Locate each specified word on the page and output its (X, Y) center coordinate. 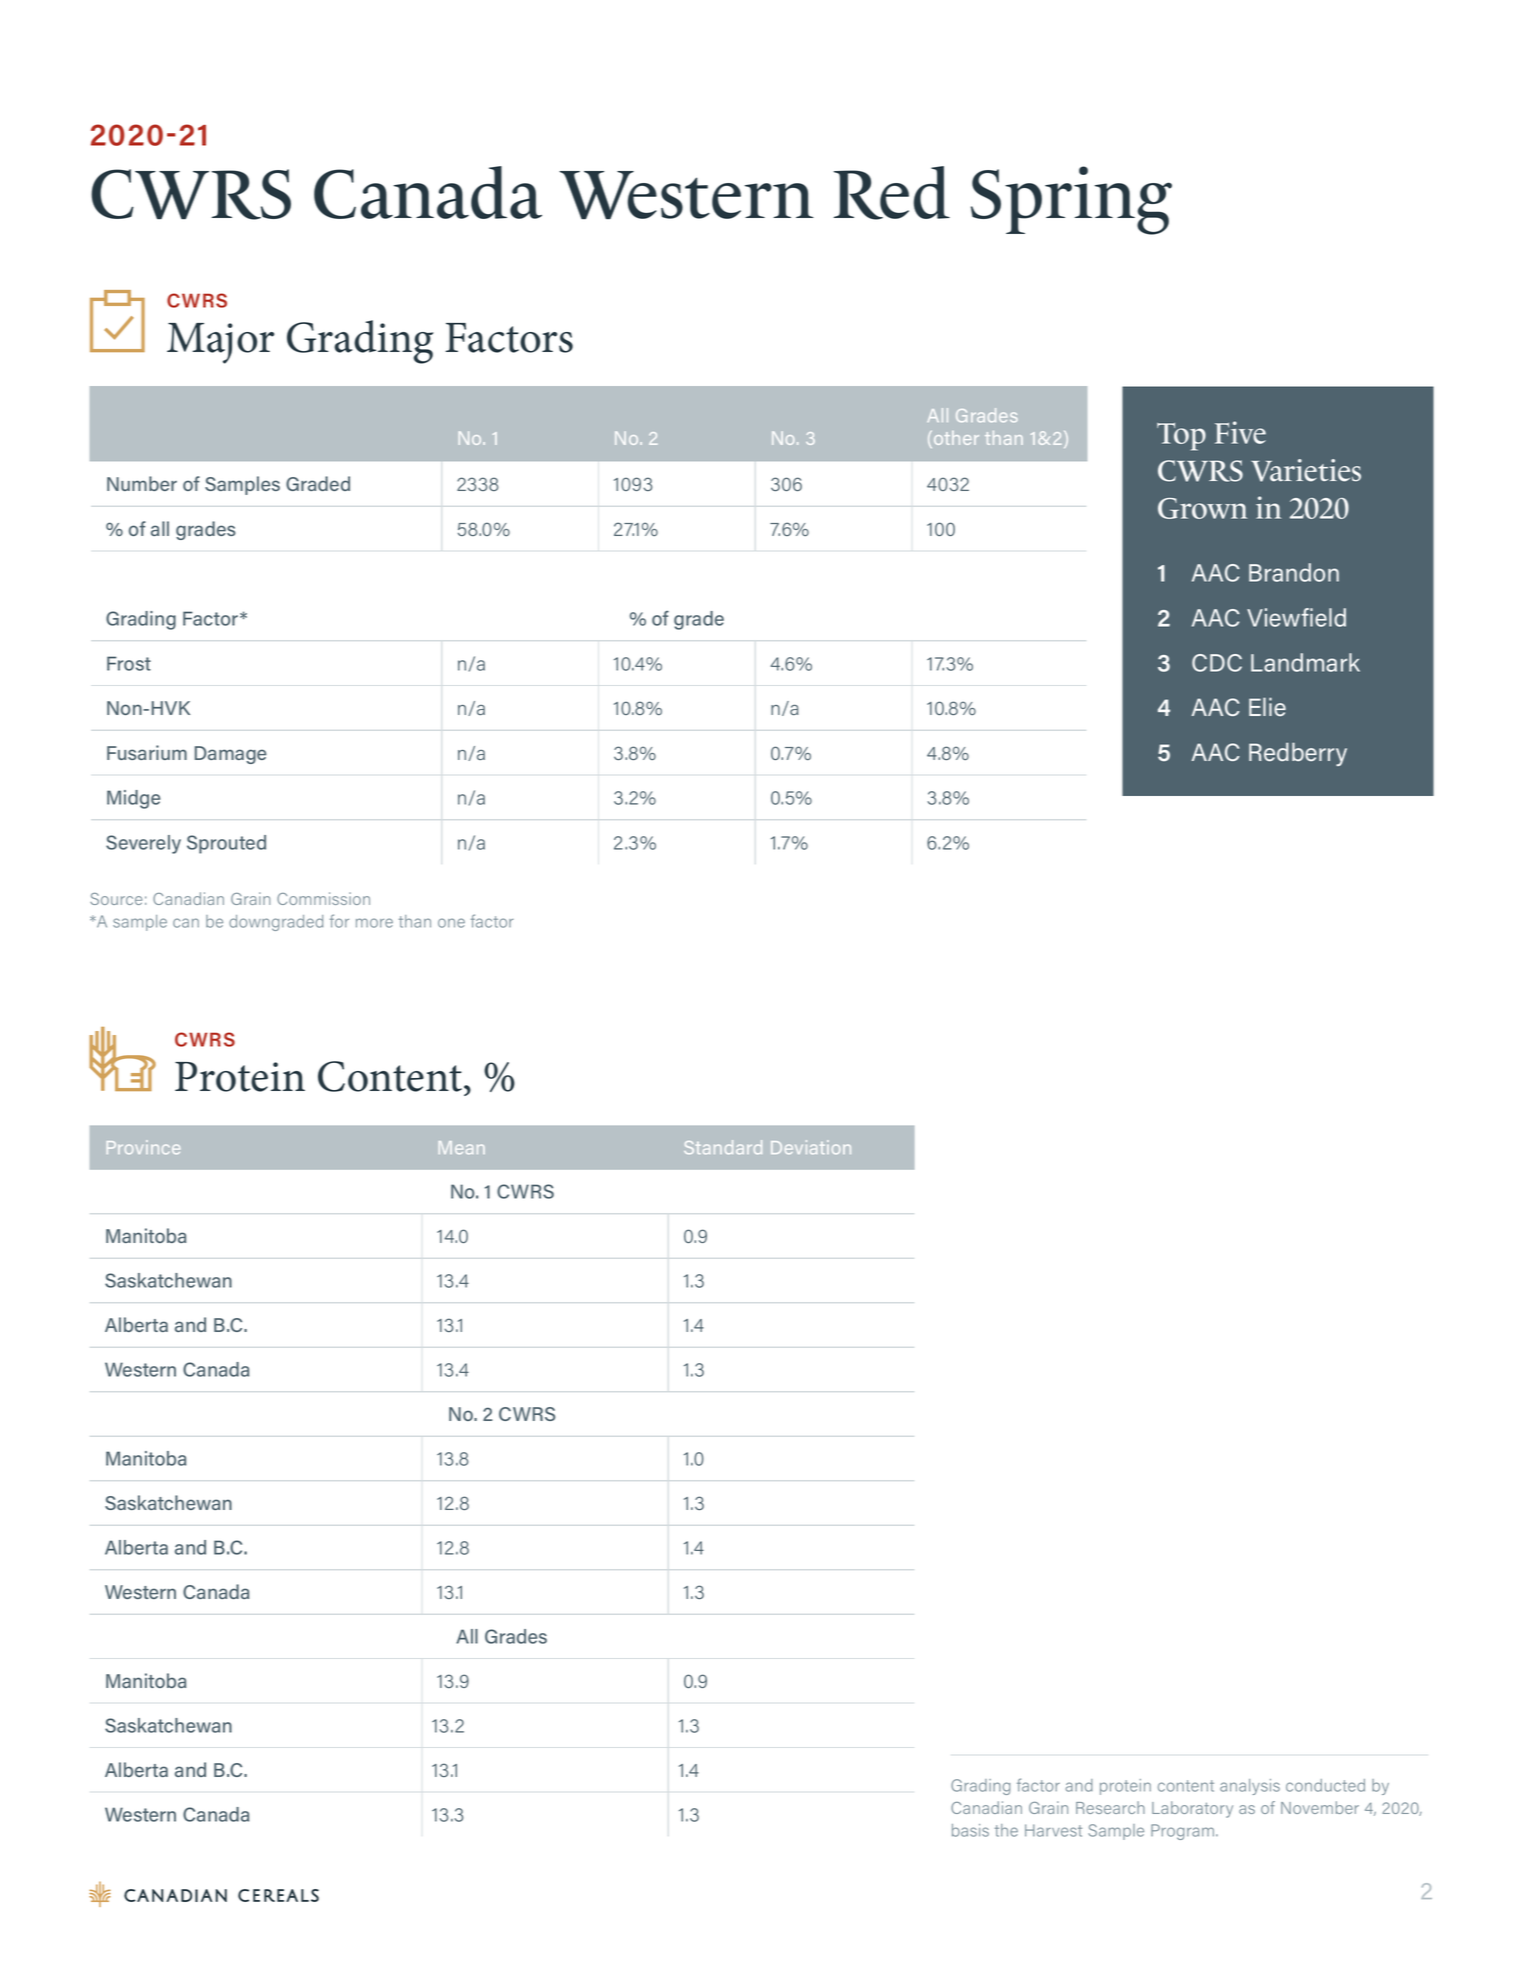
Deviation (811, 1147)
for (339, 921)
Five (1240, 432)
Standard (723, 1147)
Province (143, 1147)
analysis (1250, 1787)
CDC (1217, 663)
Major (220, 343)
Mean (462, 1147)
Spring (1071, 200)
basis (970, 1830)
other (956, 438)
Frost (129, 663)
